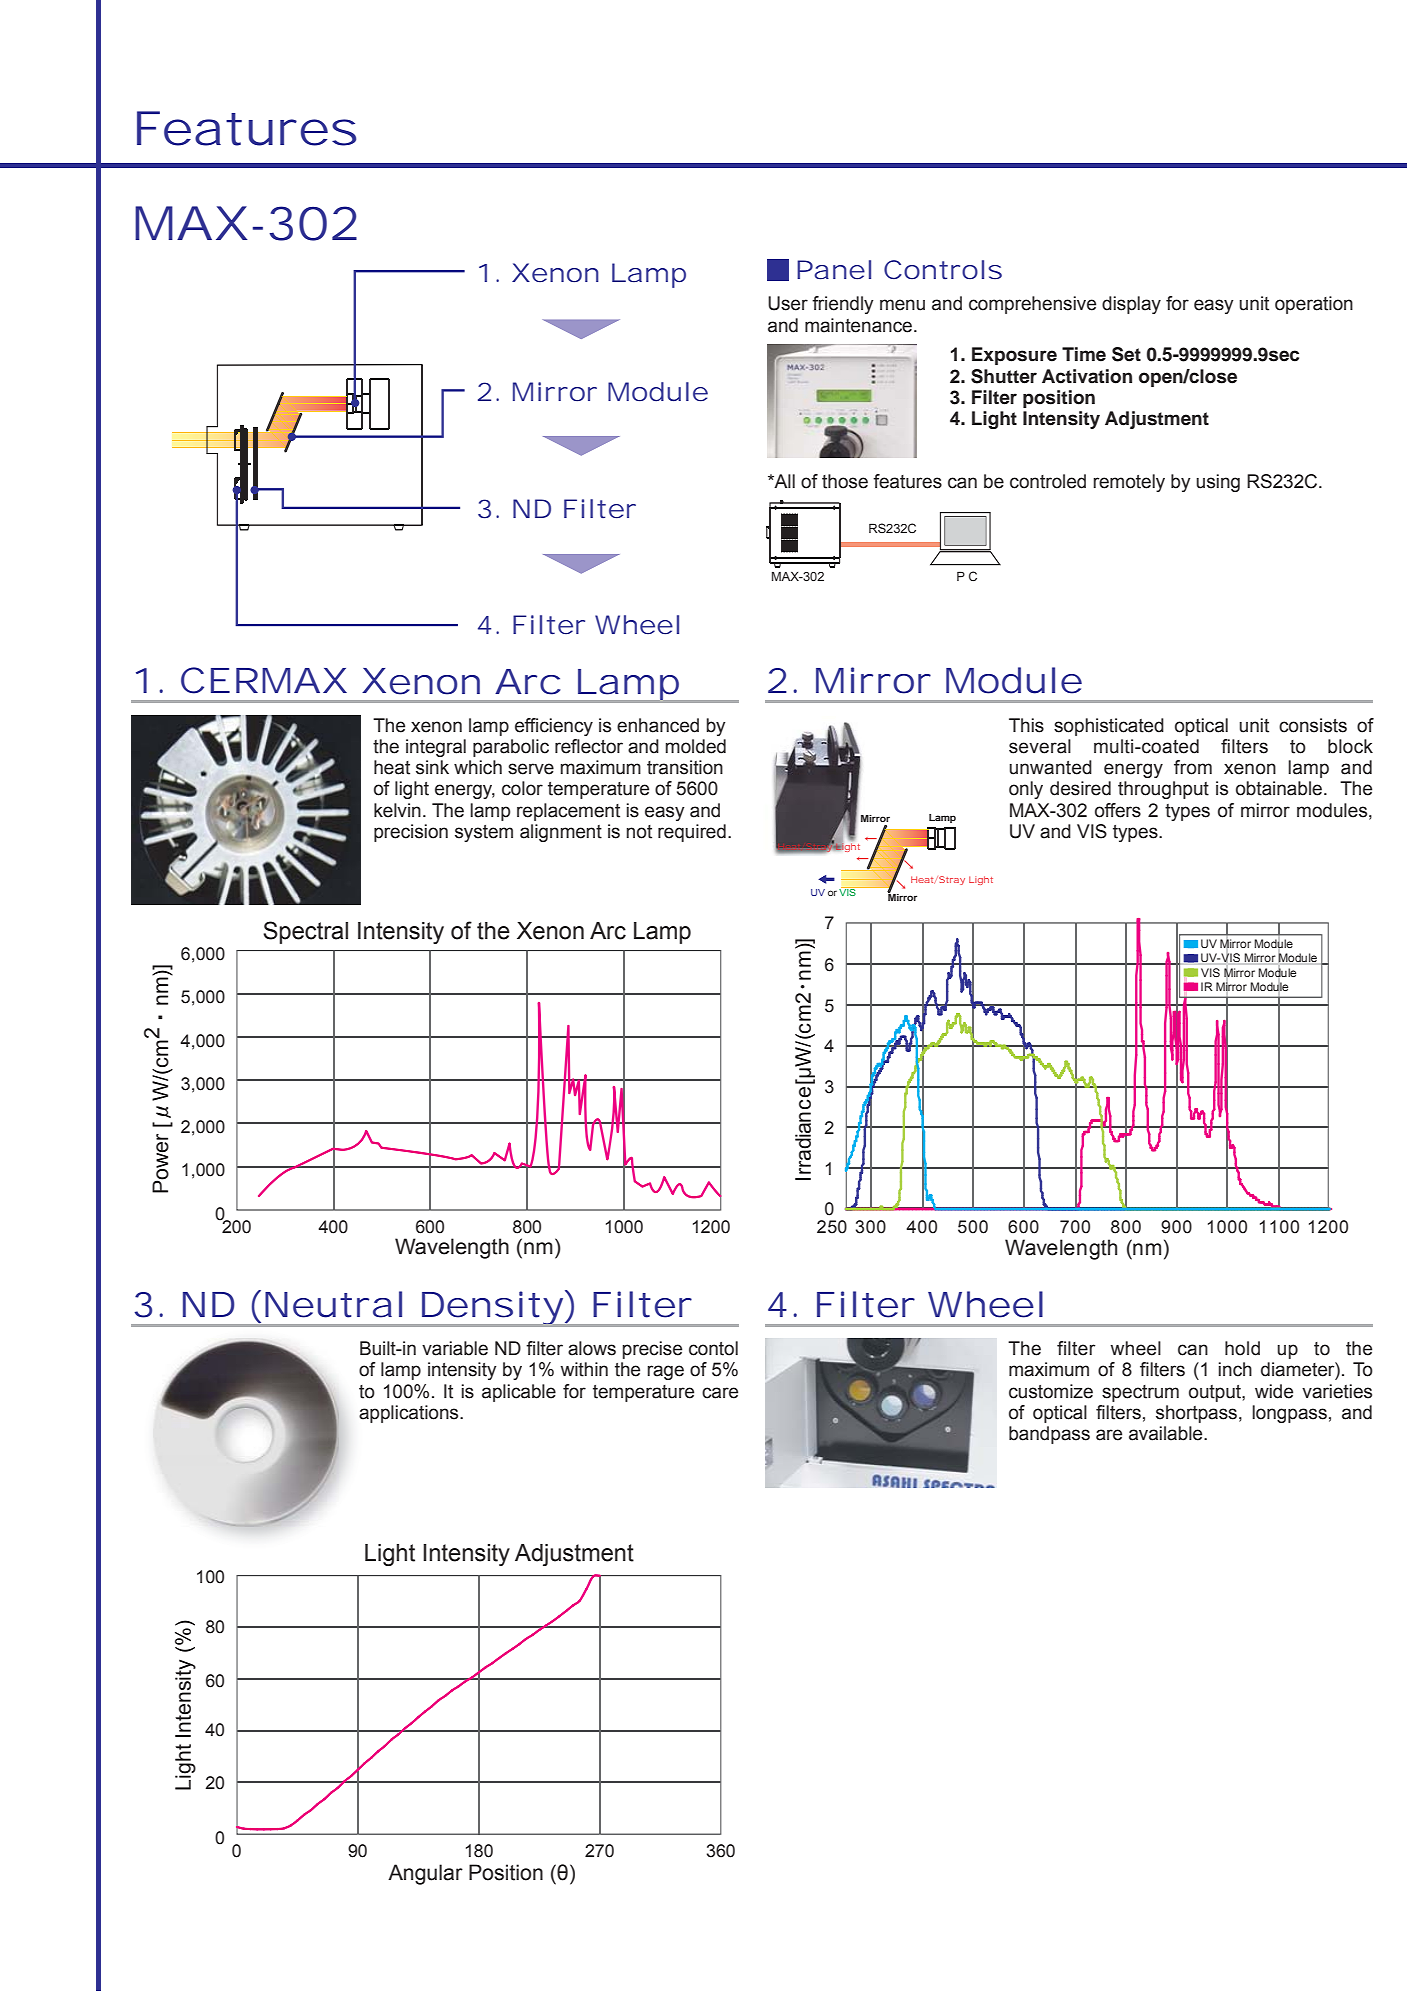 The height and width of the screenshot is (1993, 1409). What do you see at coordinates (425, 1874) in the screenshot?
I see `Angular` at bounding box center [425, 1874].
